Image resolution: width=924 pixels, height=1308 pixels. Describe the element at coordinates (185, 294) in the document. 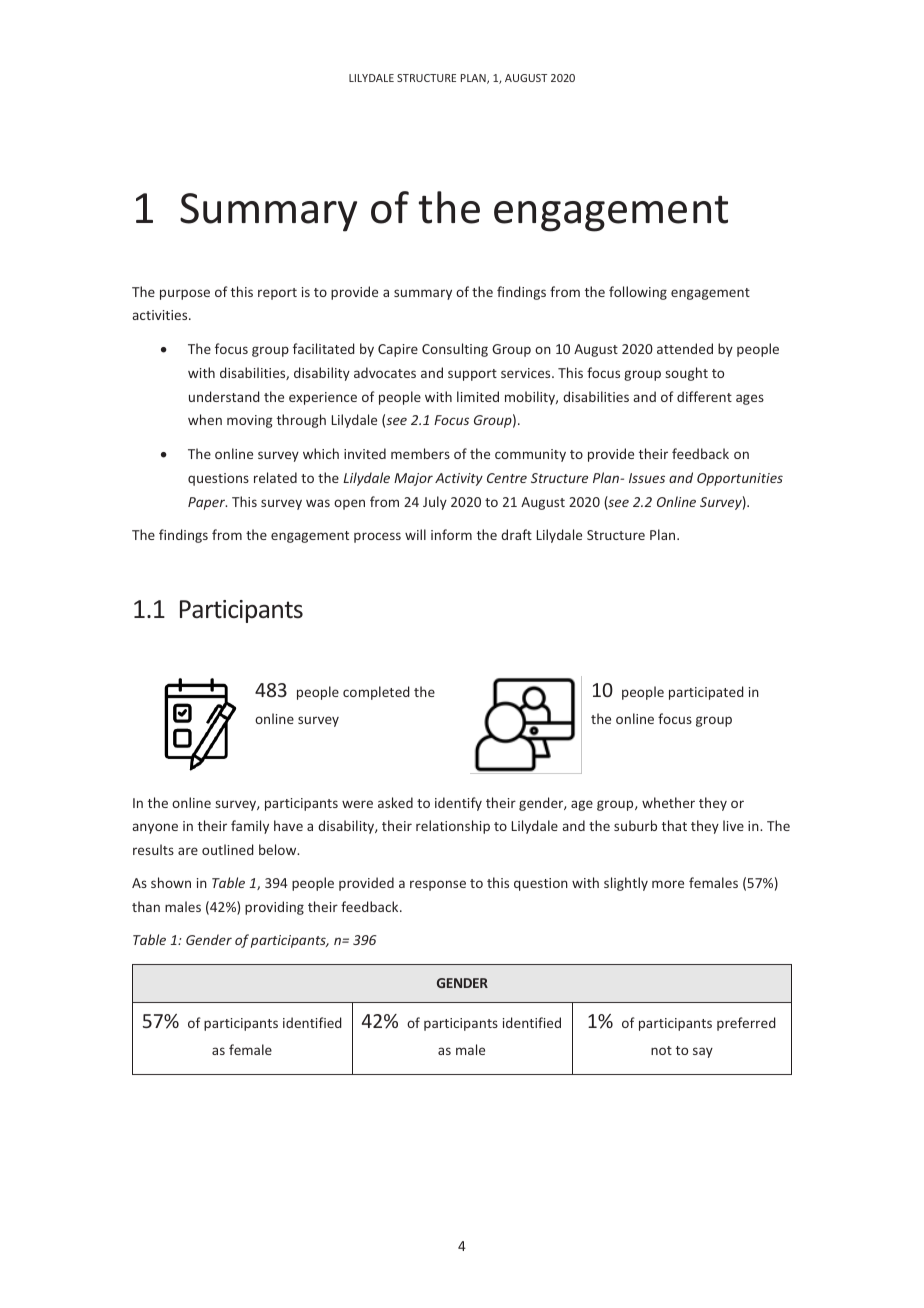

I see `purpose` at that location.
